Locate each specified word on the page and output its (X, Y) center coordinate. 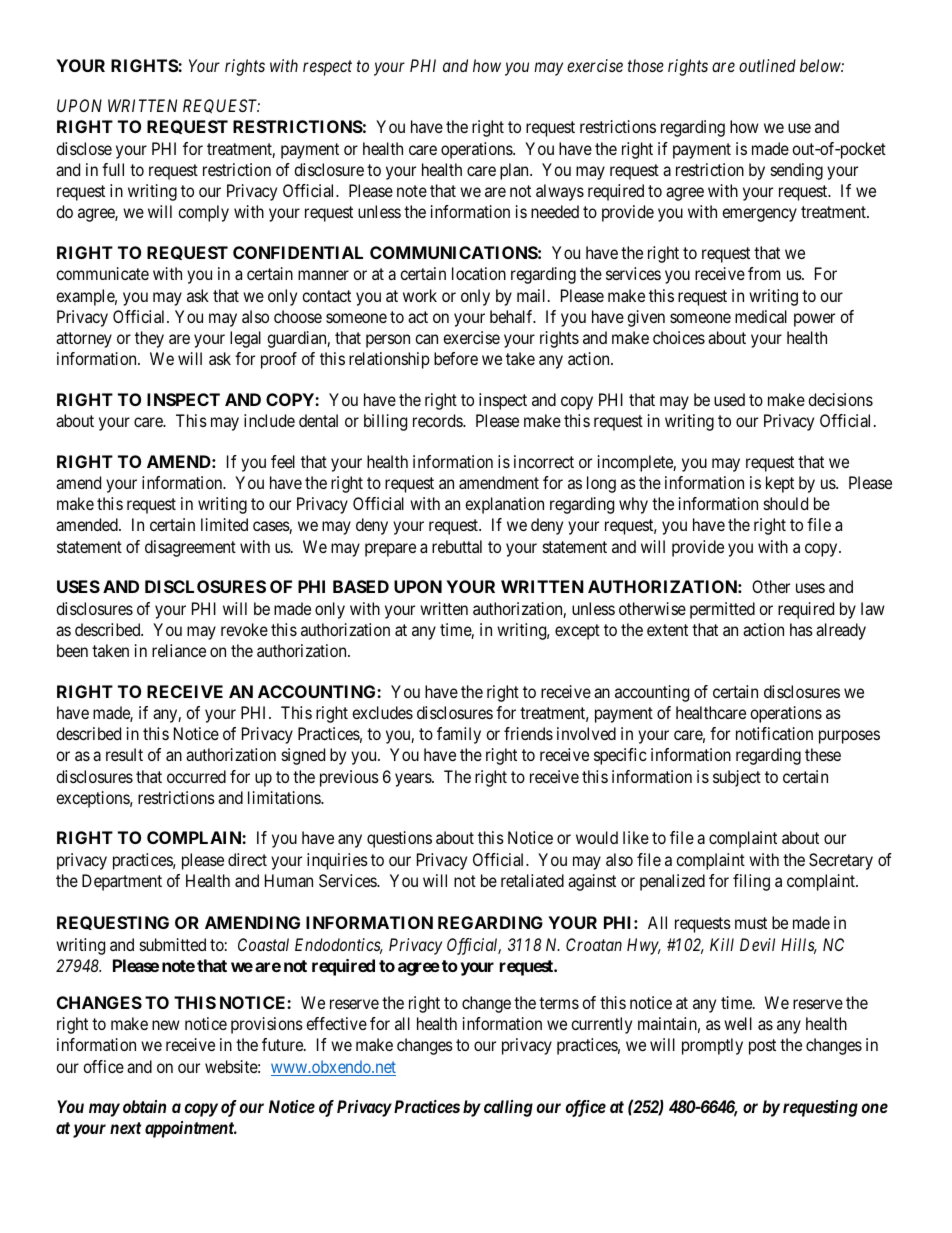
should (786, 503)
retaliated (532, 880)
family (459, 735)
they (149, 339)
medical (761, 316)
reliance (179, 650)
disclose (84, 148)
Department (122, 882)
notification (774, 733)
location (479, 273)
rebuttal (457, 546)
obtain (144, 1106)
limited (224, 524)
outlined (767, 65)
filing (751, 882)
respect (327, 68)
